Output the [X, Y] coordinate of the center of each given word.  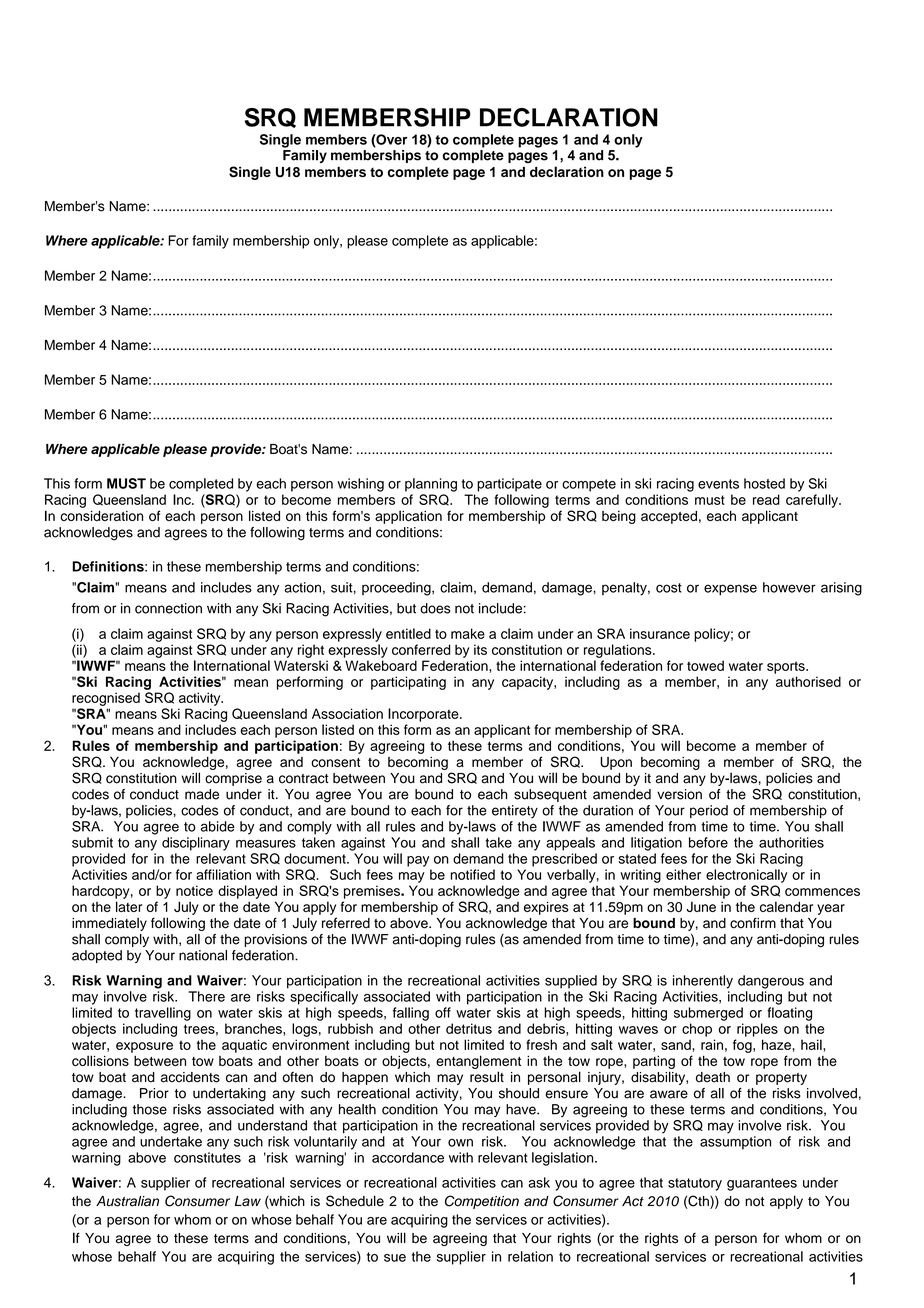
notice [194, 890]
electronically [746, 876]
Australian [127, 1201]
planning [431, 485]
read [766, 499]
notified [473, 874]
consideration [101, 516]
